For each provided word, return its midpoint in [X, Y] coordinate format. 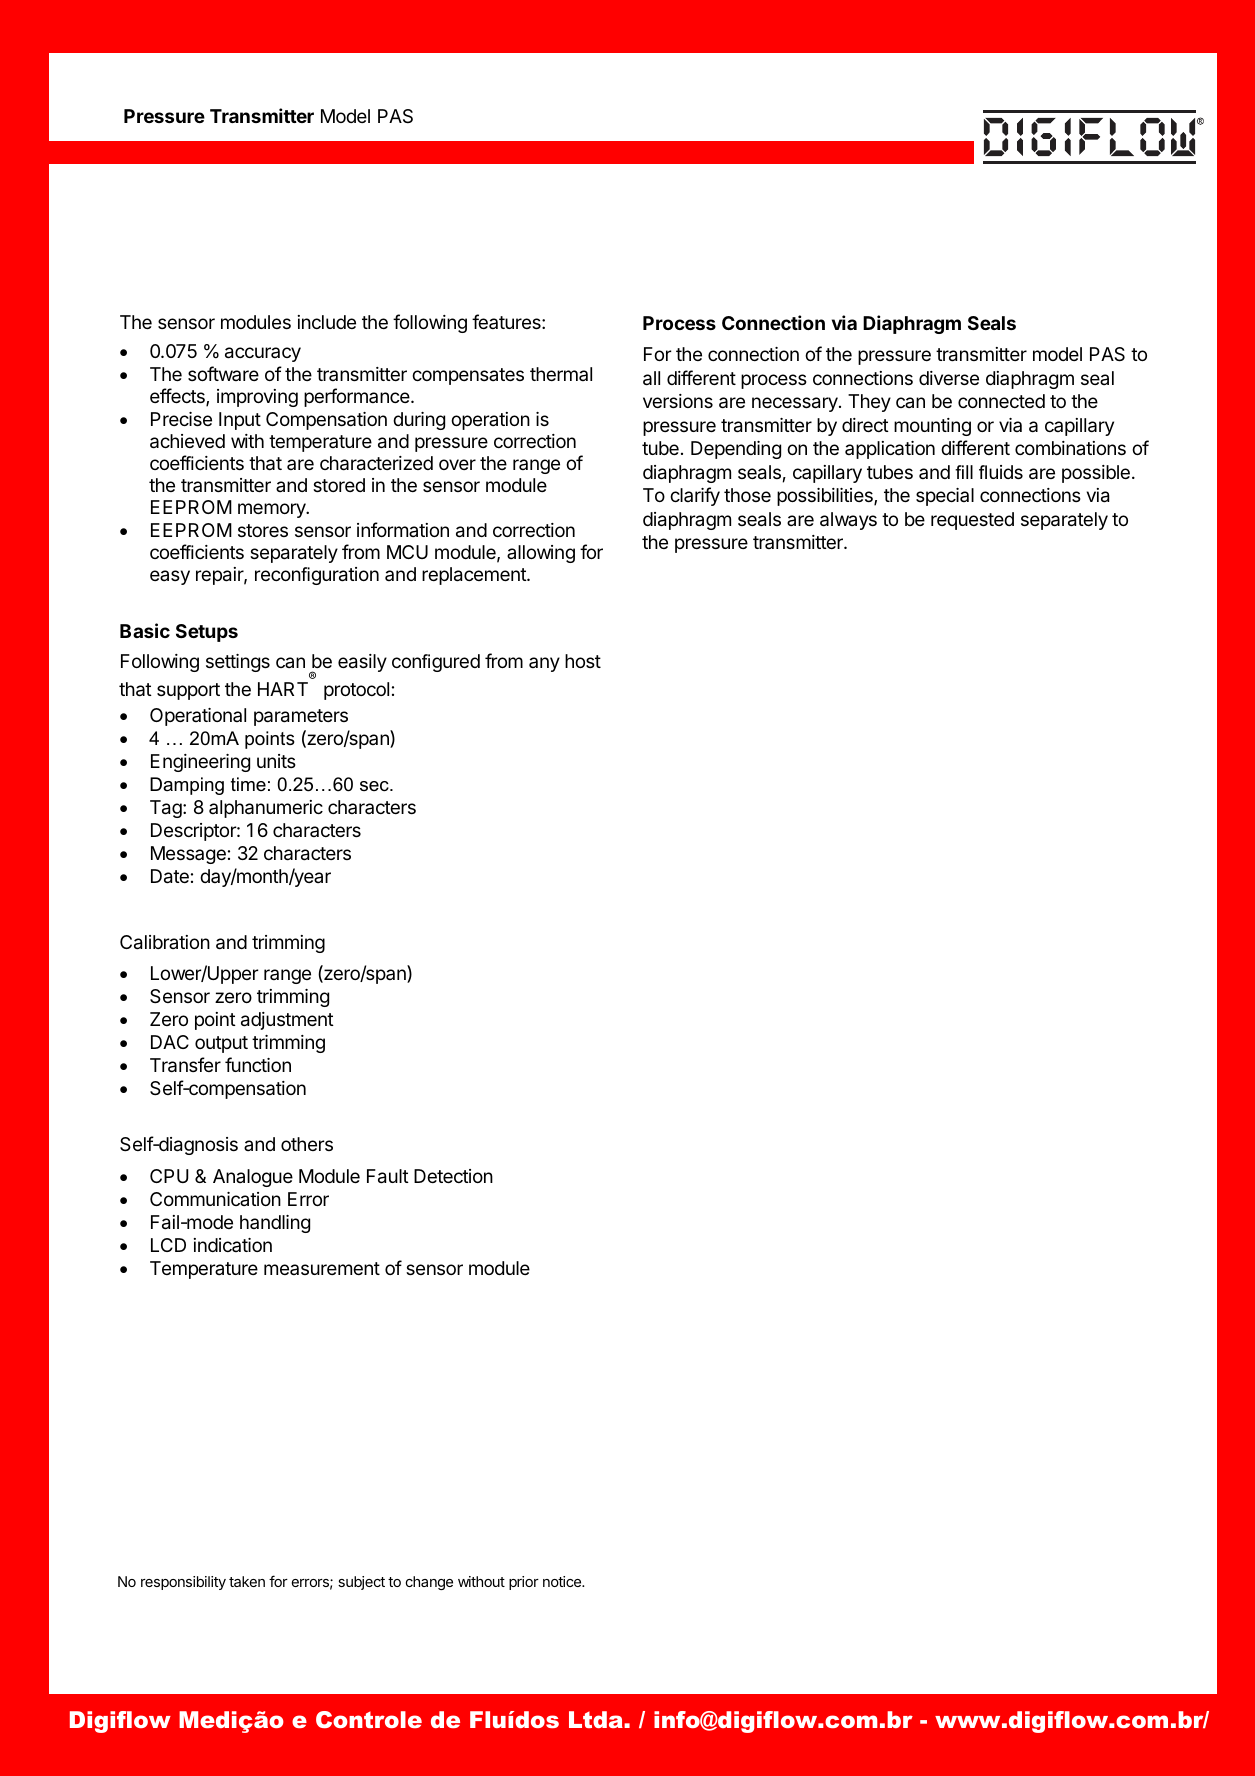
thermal [561, 374]
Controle [369, 1719]
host [583, 661]
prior [524, 1583]
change [429, 1583]
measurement [322, 1268]
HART [283, 689]
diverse [949, 378]
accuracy [263, 354]
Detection [453, 1176]
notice [563, 1581]
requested [972, 521]
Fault [388, 1176]
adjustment [287, 1021]
